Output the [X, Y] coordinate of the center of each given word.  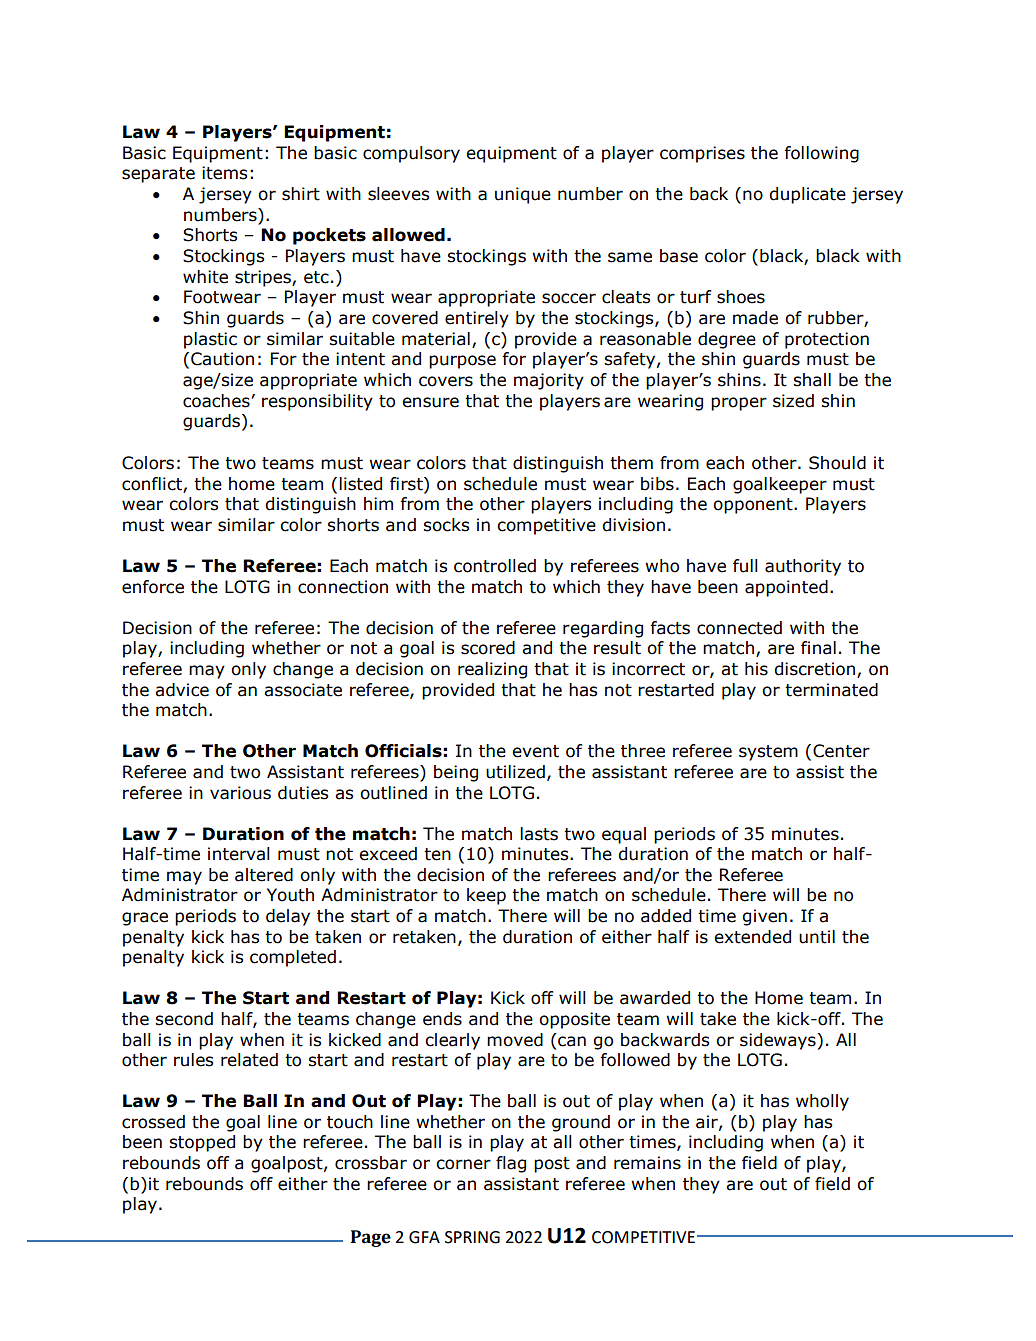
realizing [492, 670]
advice [182, 690]
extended [752, 937]
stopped [202, 1143]
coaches [217, 401]
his [756, 669]
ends [442, 1019]
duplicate [807, 195]
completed [293, 958]
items [224, 173]
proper [739, 404]
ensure [430, 402]
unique [523, 195]
